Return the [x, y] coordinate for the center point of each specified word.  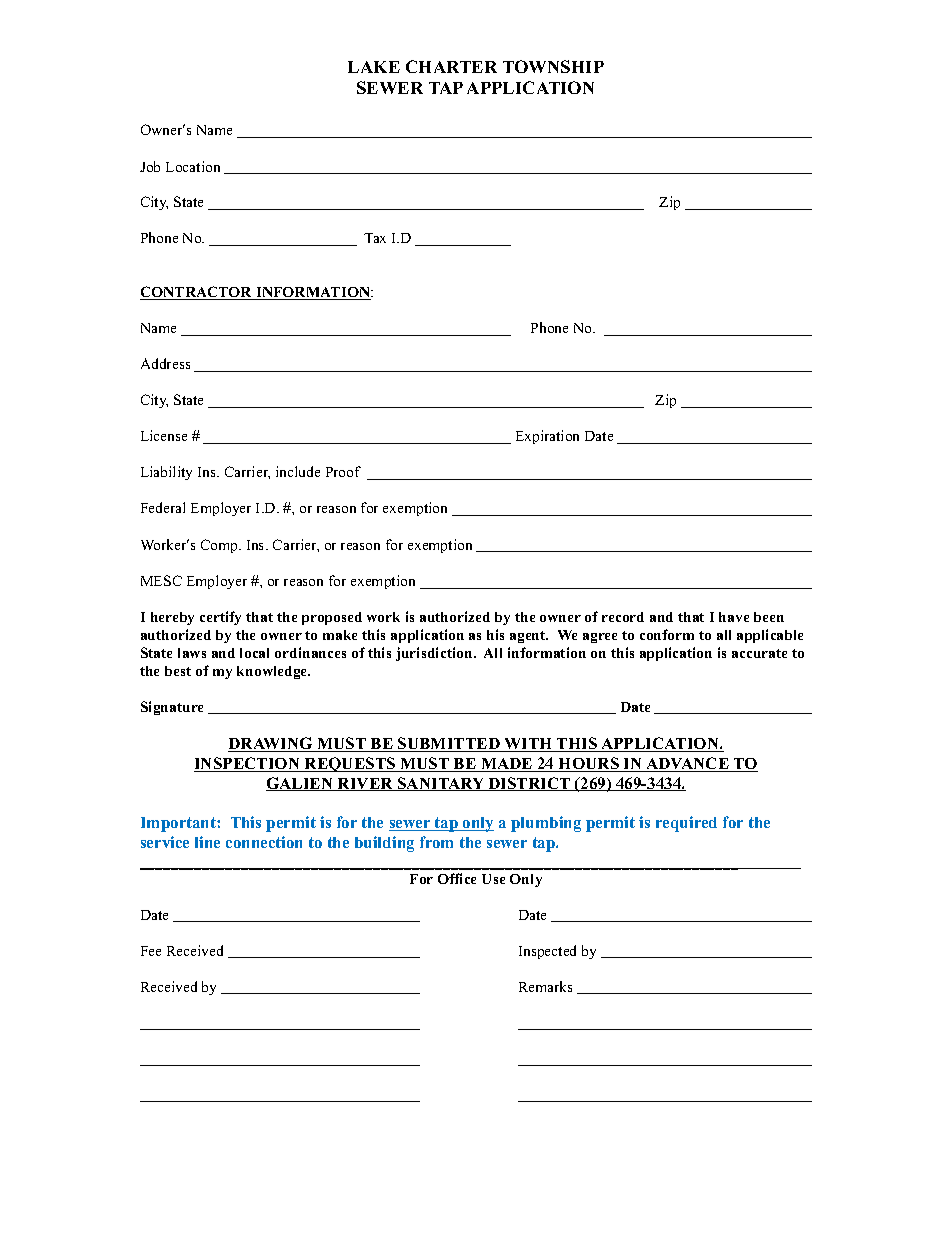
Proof [343, 471]
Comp [220, 546]
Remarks [545, 986]
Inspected [547, 952]
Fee [151, 951]
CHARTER [451, 66]
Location [193, 166]
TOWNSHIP [553, 66]
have [734, 617]
